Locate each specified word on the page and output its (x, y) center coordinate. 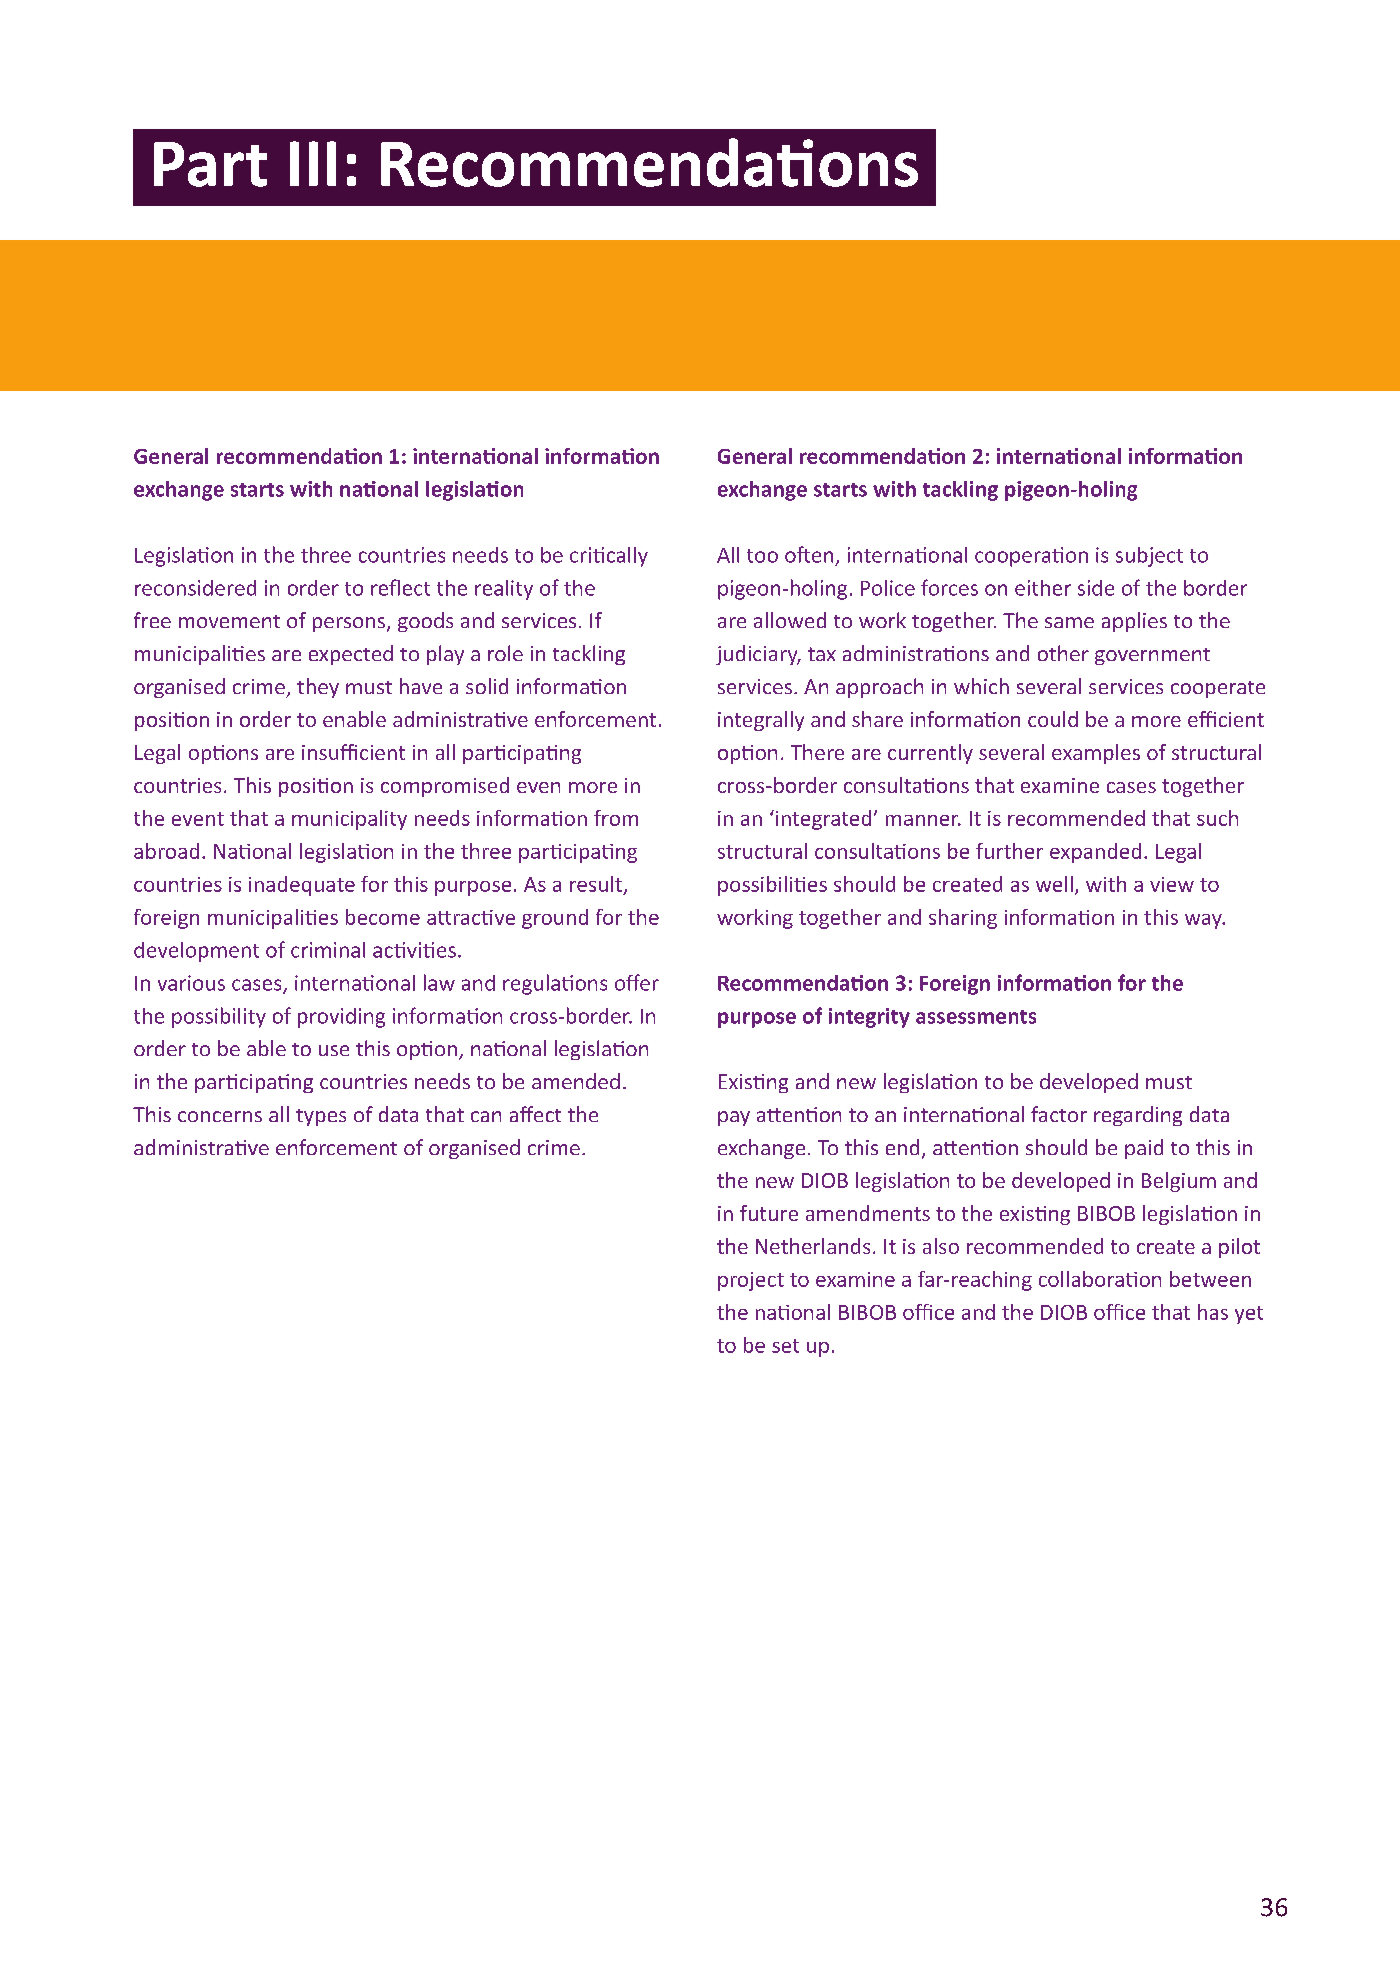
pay (734, 1118)
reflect (400, 587)
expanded (1095, 853)
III (313, 163)
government (1152, 656)
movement (229, 621)
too (762, 556)
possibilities (772, 886)
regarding (1138, 1116)
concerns (220, 1116)
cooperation (1031, 557)
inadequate (302, 886)
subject (1149, 557)
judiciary (758, 655)
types (321, 1117)
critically (609, 557)
